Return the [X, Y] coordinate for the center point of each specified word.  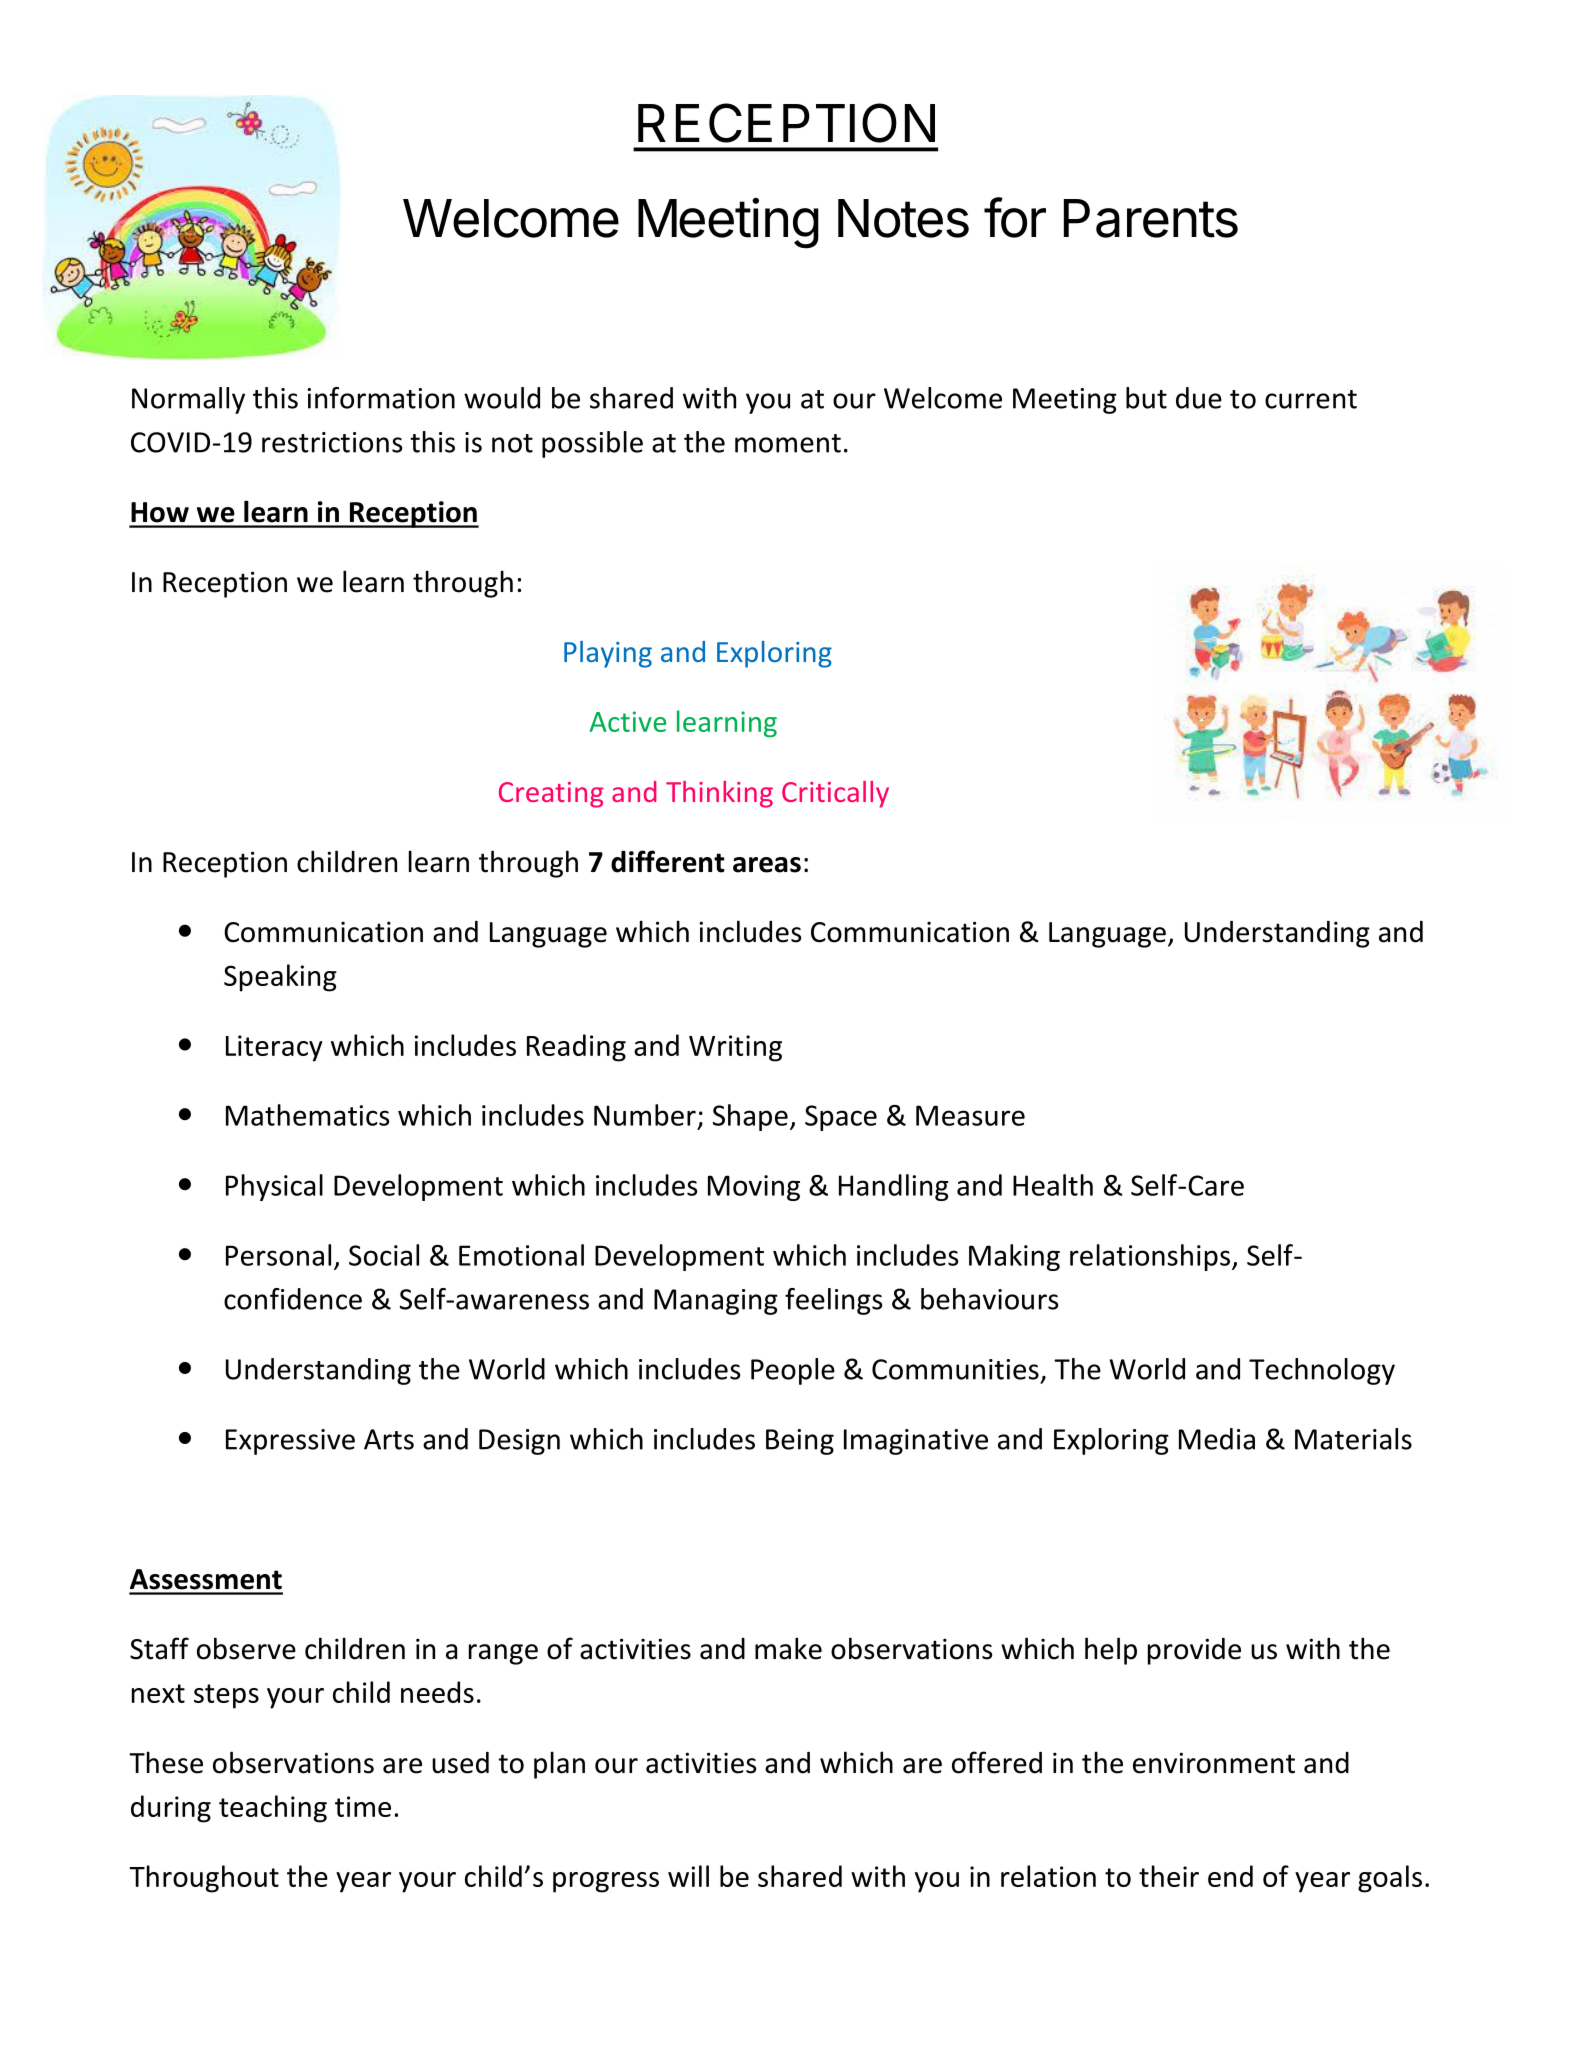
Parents [1151, 218]
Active [628, 721]
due [1199, 398]
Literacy [274, 1048]
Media [1217, 1439]
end [1230, 1876]
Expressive [290, 1442]
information [381, 398]
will [688, 1876]
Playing [608, 654]
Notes [903, 218]
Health [1053, 1185]
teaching [273, 1809]
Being [800, 1442]
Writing [735, 1048]
